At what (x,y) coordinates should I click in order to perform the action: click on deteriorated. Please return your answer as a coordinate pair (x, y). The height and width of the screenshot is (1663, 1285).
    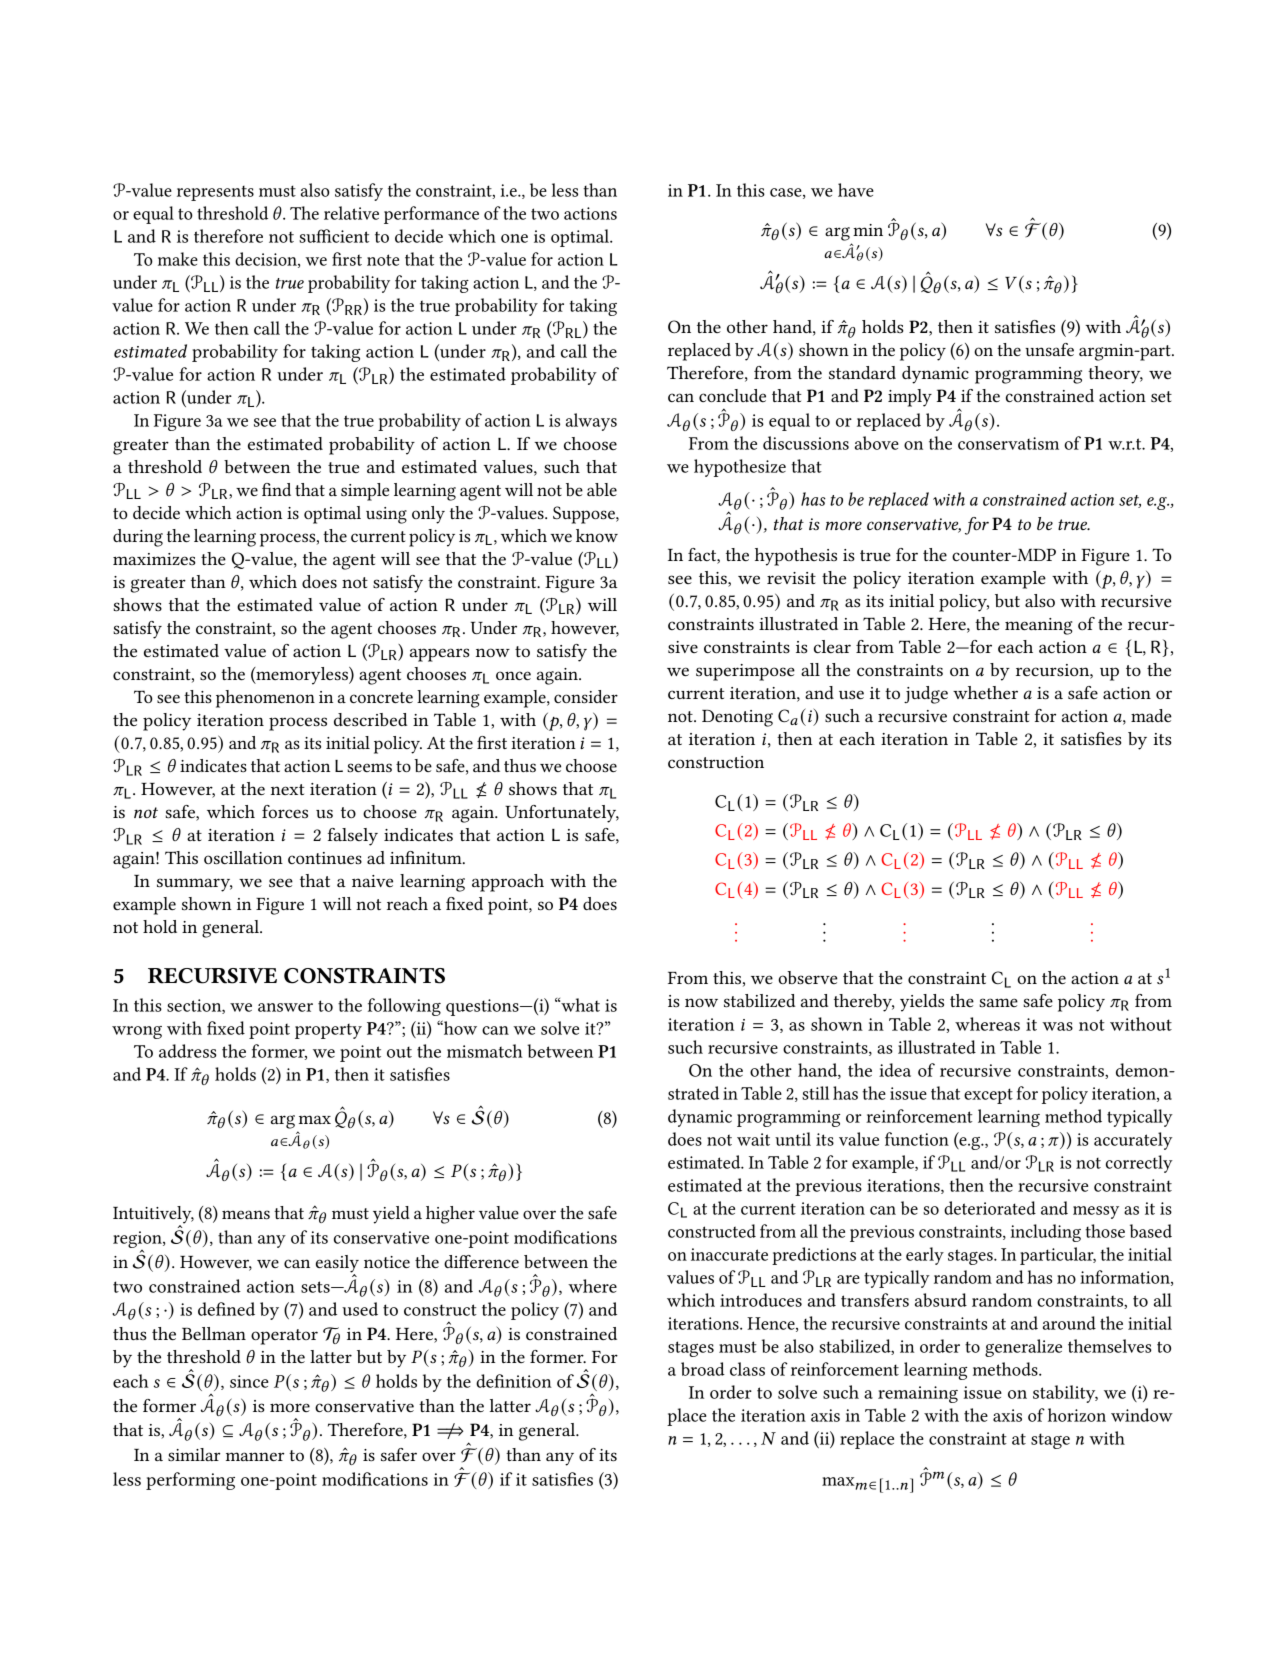
    Looking at the image, I should click on (990, 1208).
